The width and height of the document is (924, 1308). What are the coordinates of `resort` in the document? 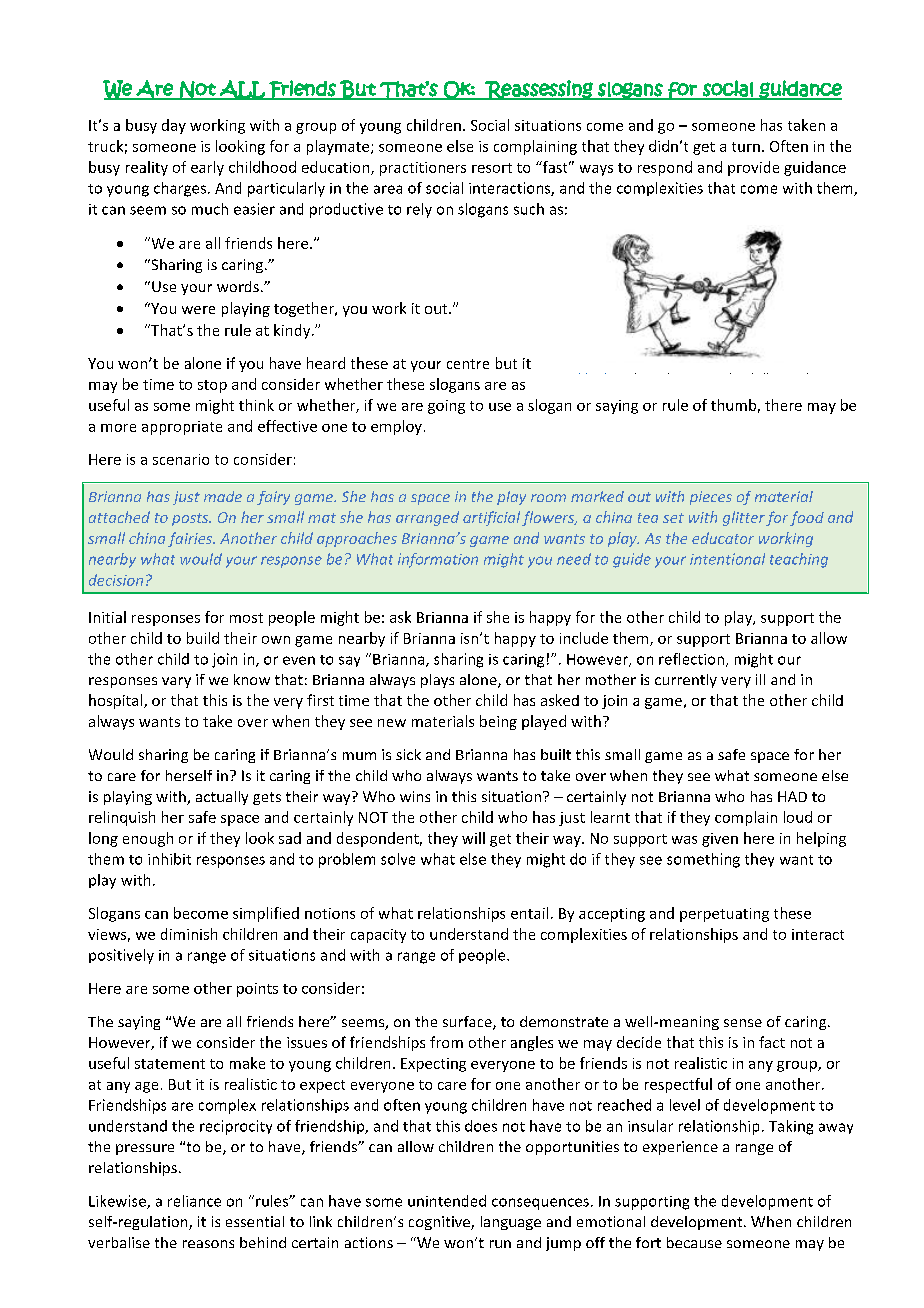 It's located at (492, 168).
